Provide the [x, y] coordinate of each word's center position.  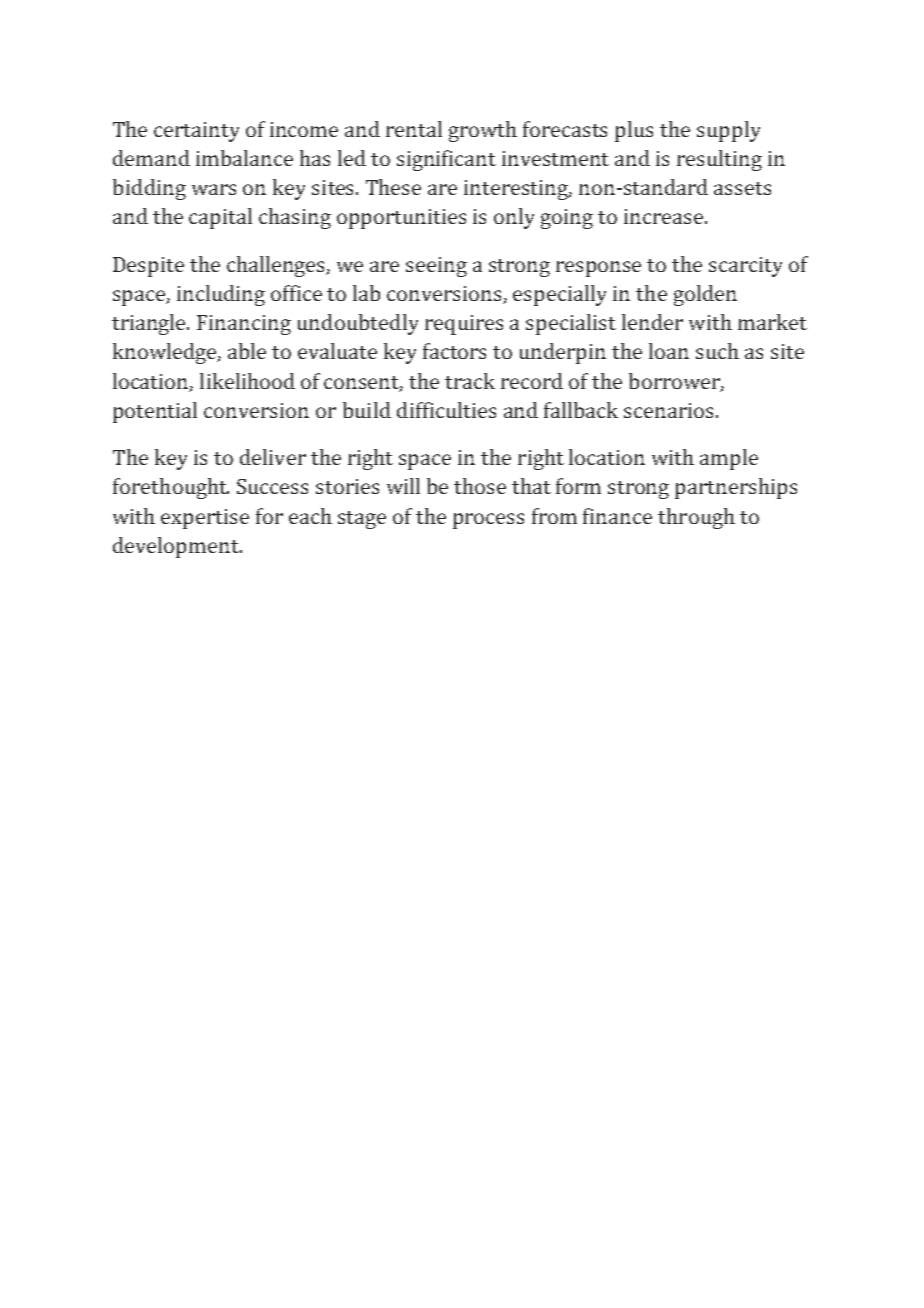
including [221, 295]
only [514, 218]
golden [705, 295]
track [470, 381]
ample [729, 459]
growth [483, 131]
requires [464, 325]
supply [728, 131]
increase [665, 216]
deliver [273, 457]
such [717, 351]
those [480, 486]
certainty [196, 132]
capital [220, 218]
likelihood [247, 381]
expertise [205, 519]
